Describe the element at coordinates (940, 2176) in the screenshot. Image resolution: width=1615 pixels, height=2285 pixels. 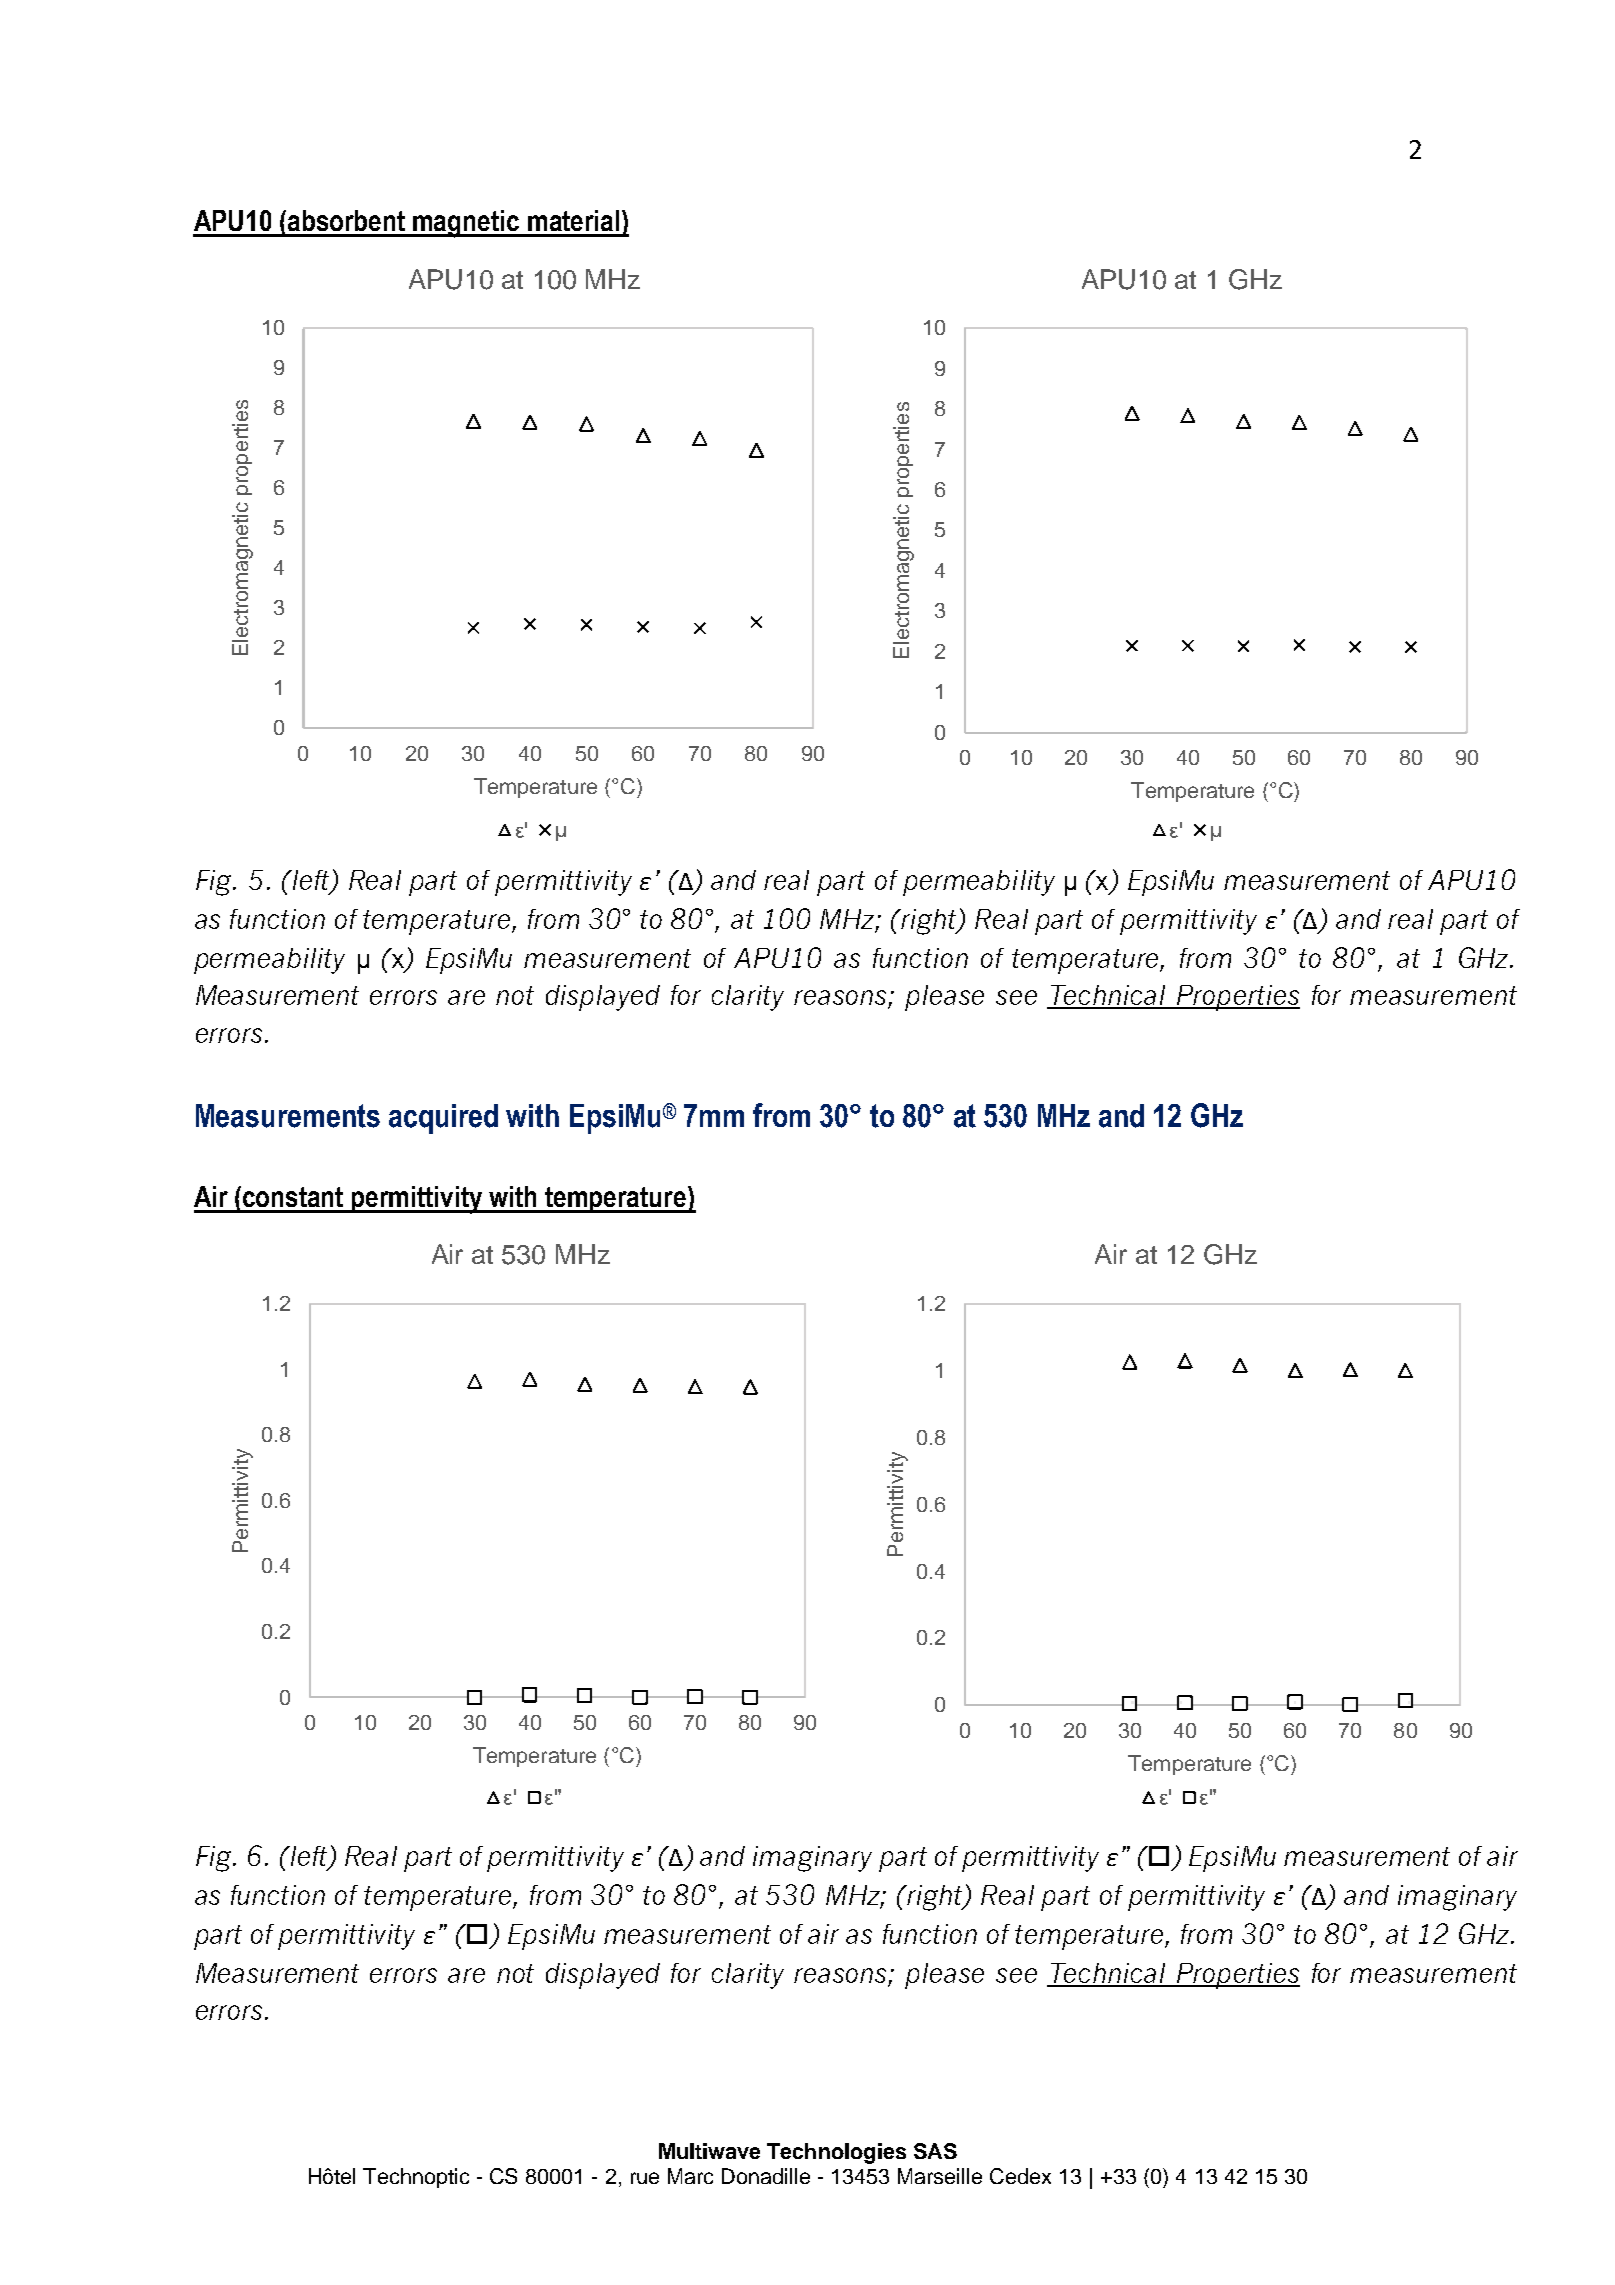
I see `Marseille` at that location.
